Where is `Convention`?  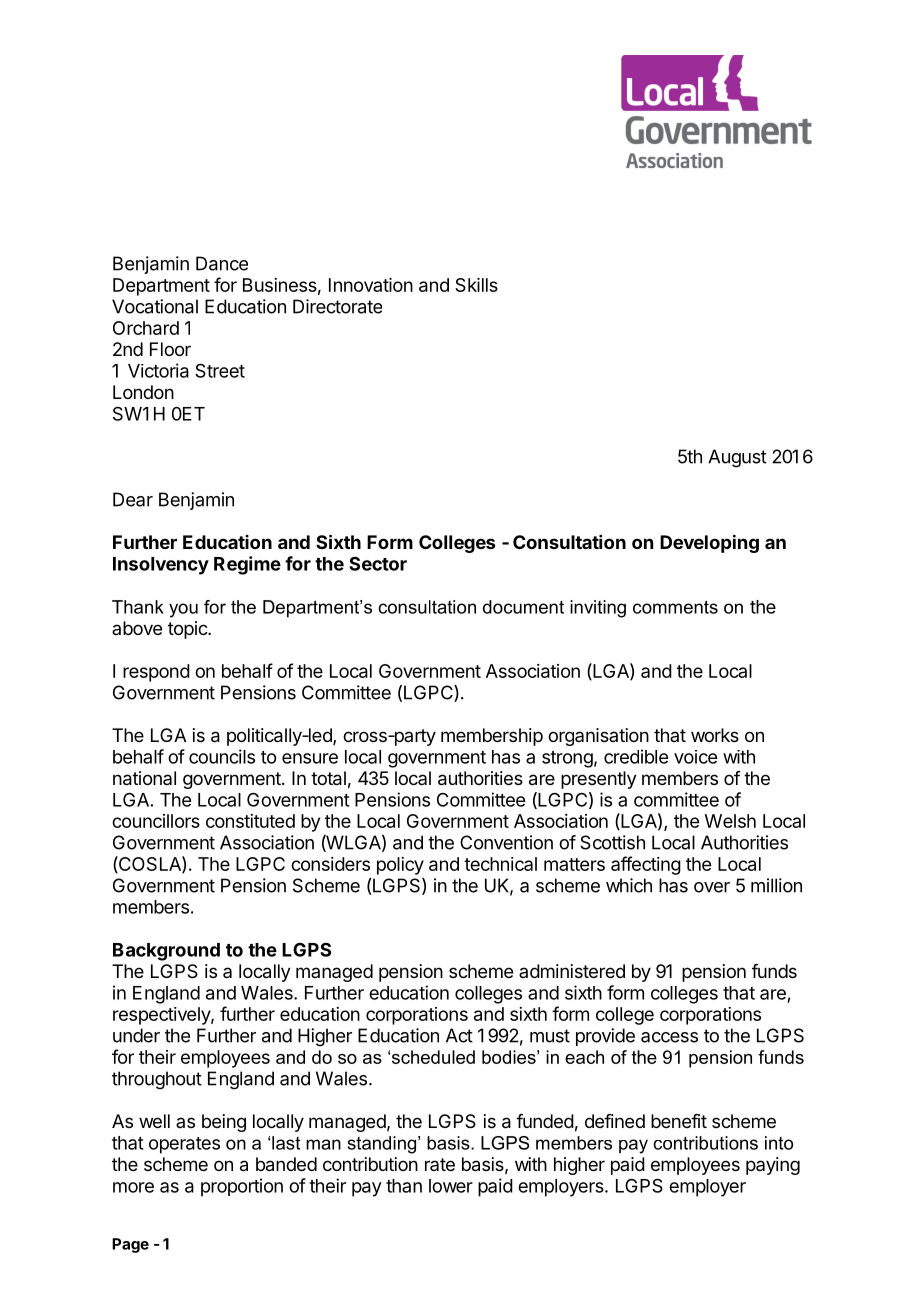 Convention is located at coordinates (506, 842).
